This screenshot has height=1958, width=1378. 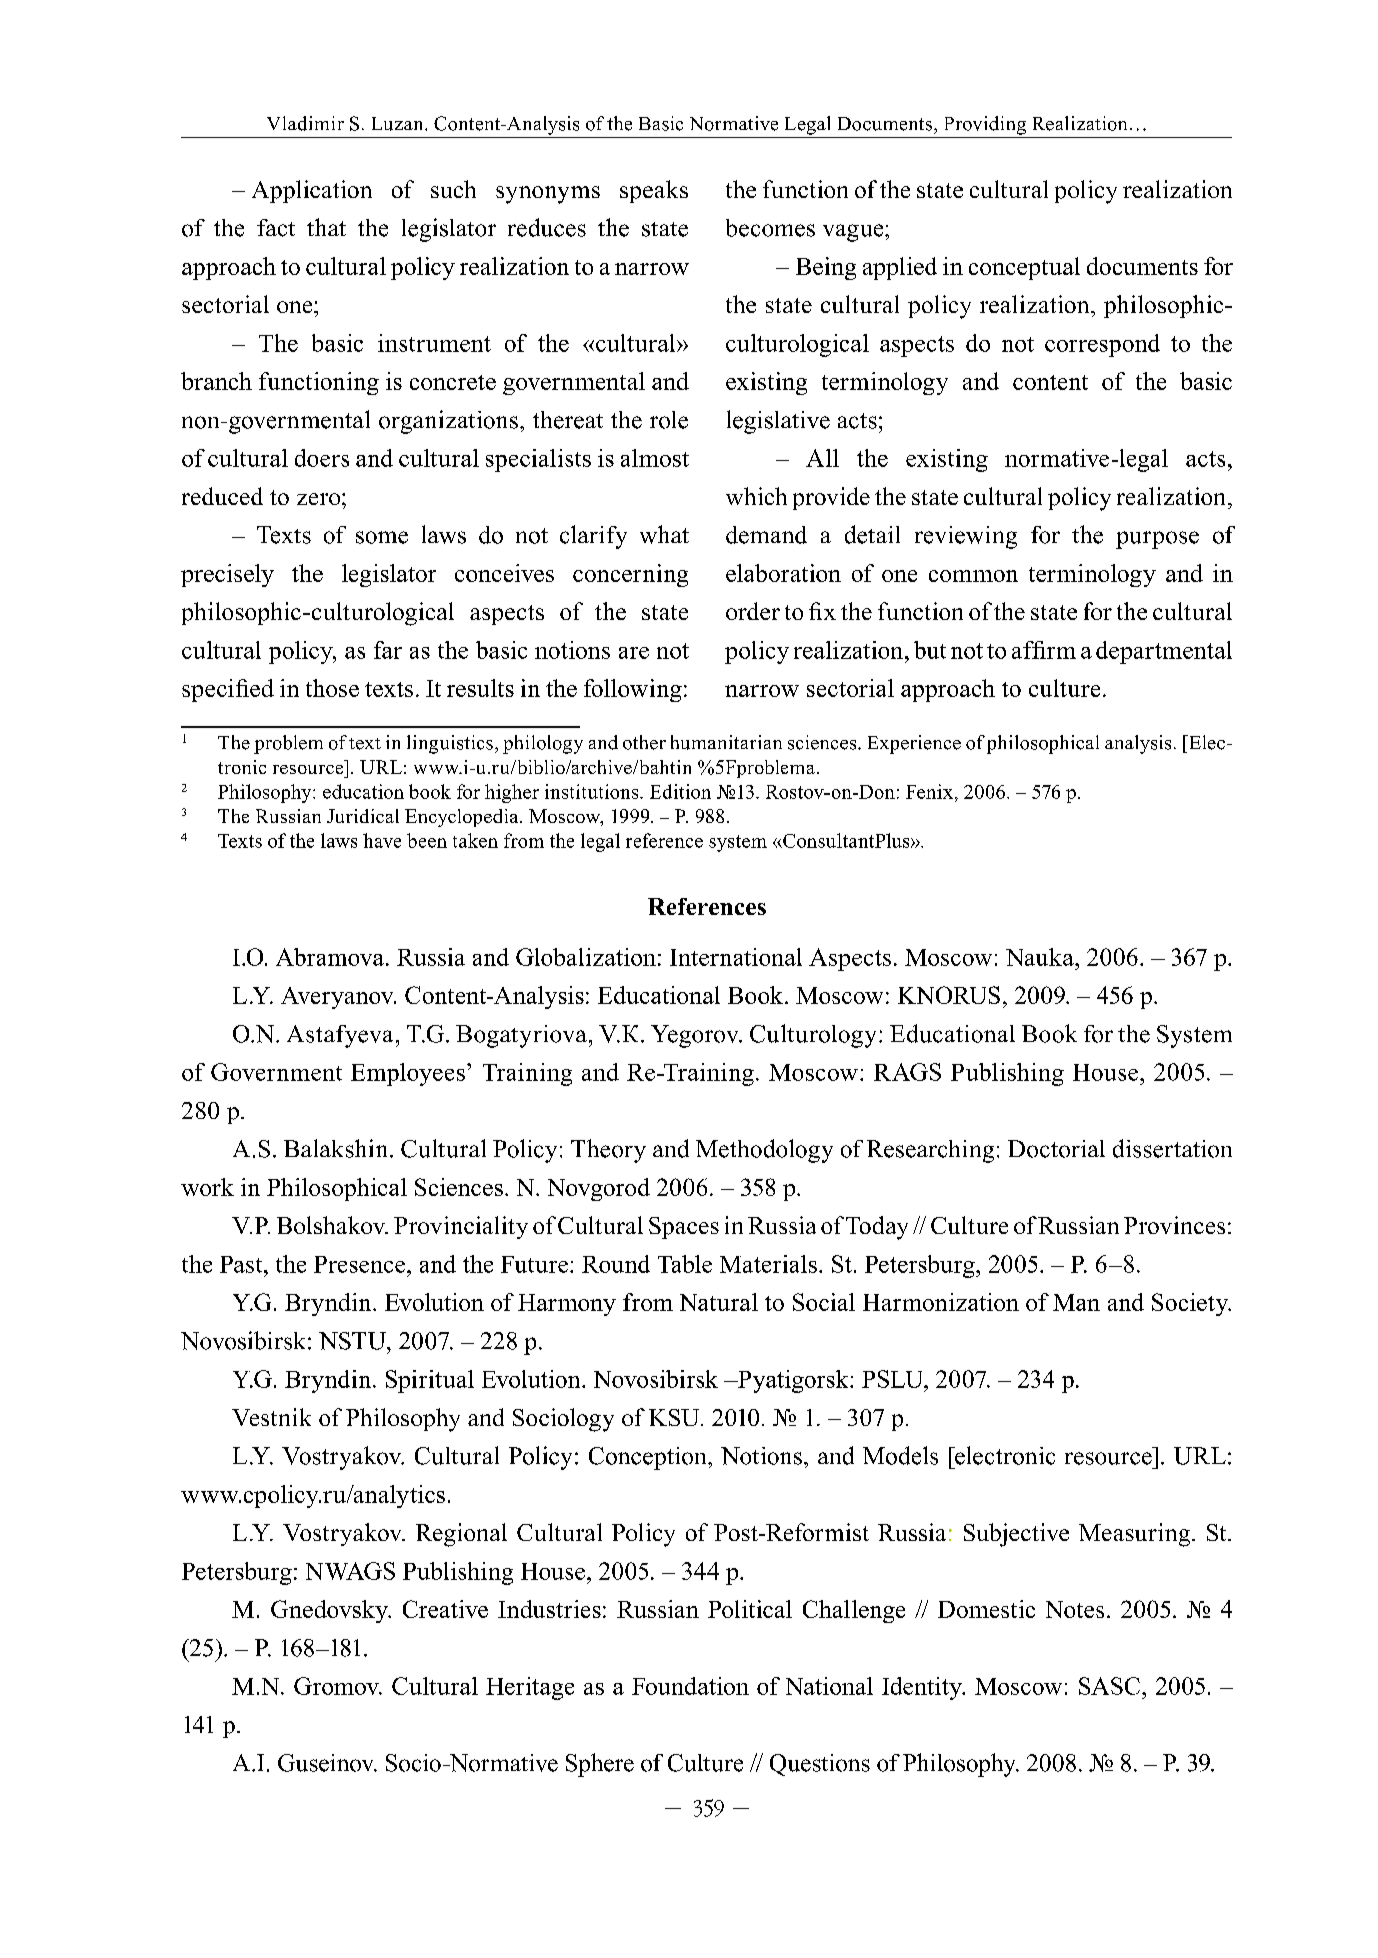 I want to click on Notes, so click(x=1075, y=1609).
